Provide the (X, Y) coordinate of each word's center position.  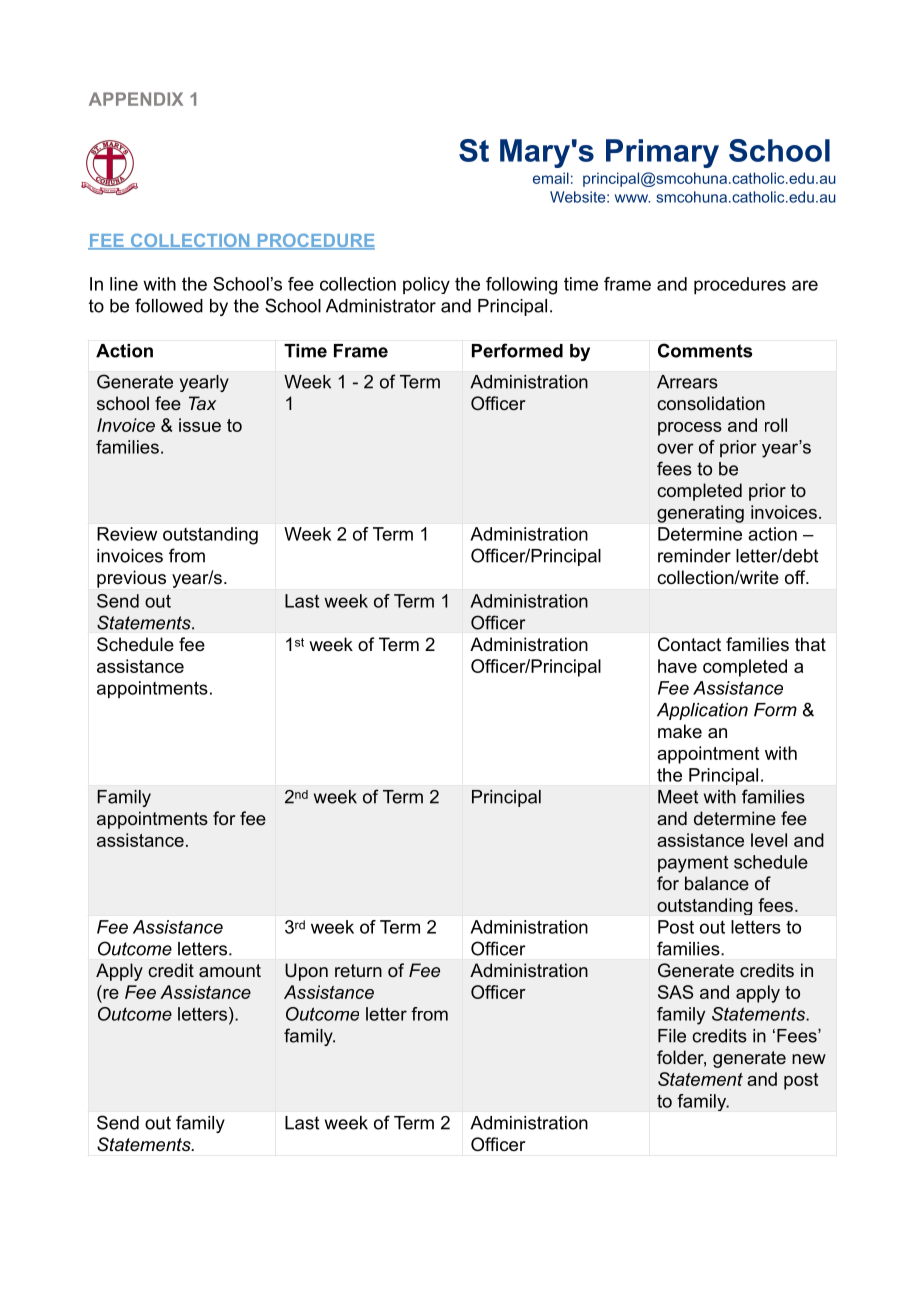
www (632, 198)
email (551, 178)
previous (131, 579)
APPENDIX (136, 99)
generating (700, 514)
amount (230, 970)
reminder (694, 556)
